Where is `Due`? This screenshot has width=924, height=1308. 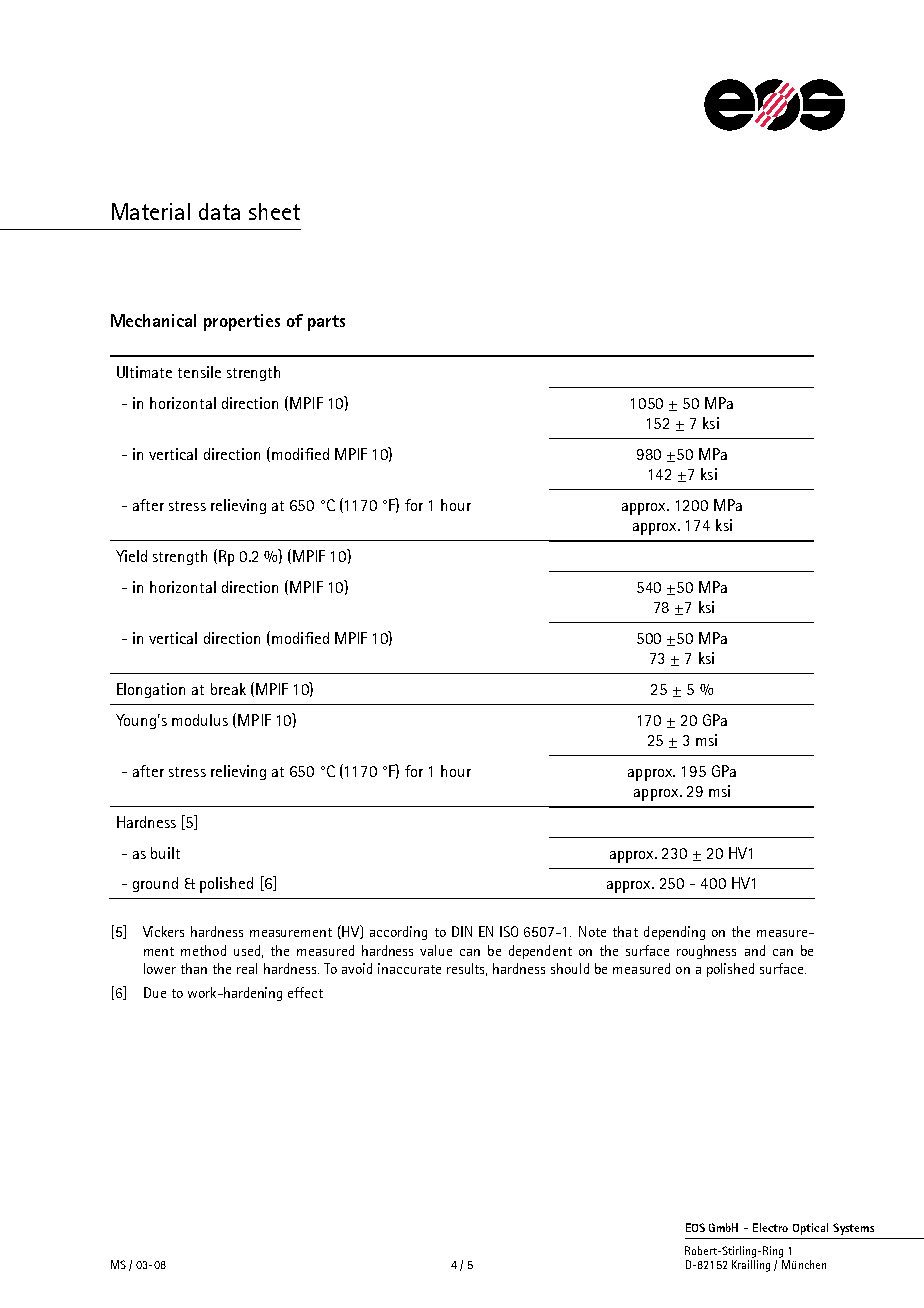
Due is located at coordinates (155, 992).
